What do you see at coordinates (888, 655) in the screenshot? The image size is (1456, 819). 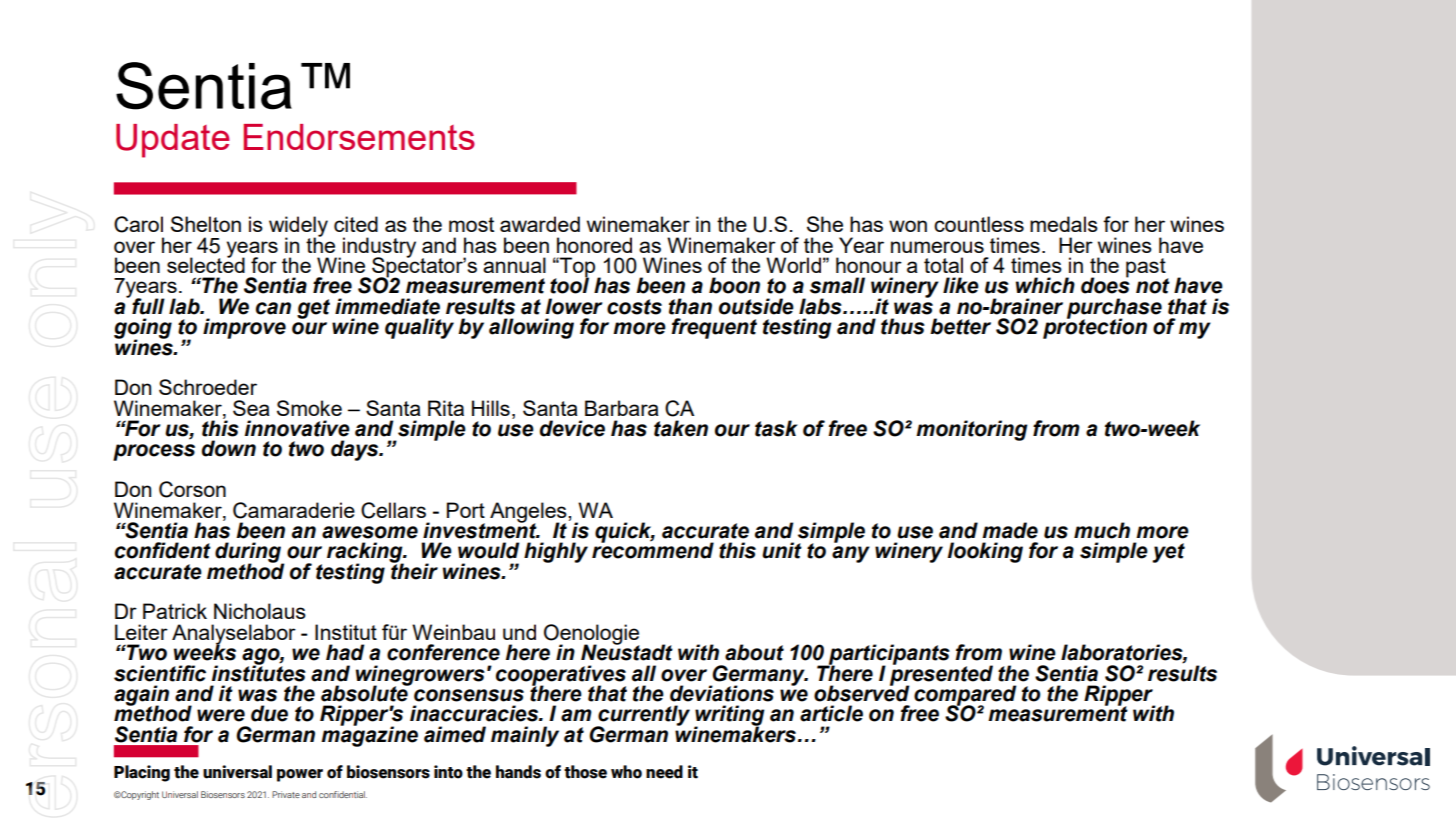 I see `participants` at bounding box center [888, 655].
